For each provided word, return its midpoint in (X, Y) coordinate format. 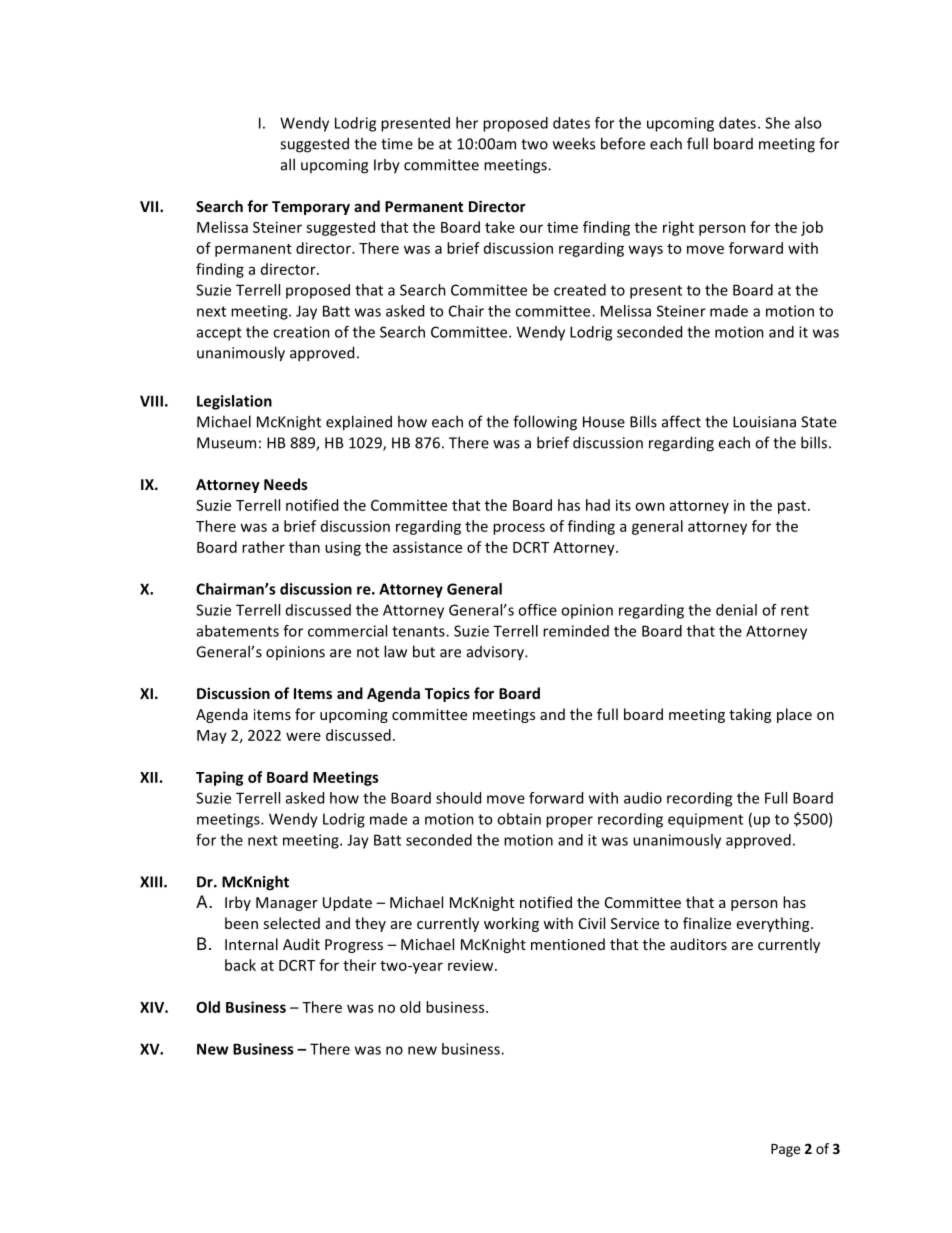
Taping (219, 778)
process (519, 529)
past (792, 507)
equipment (705, 820)
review (472, 965)
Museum (226, 443)
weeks (574, 143)
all (288, 164)
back (240, 965)
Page (785, 1150)
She (777, 123)
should (458, 798)
